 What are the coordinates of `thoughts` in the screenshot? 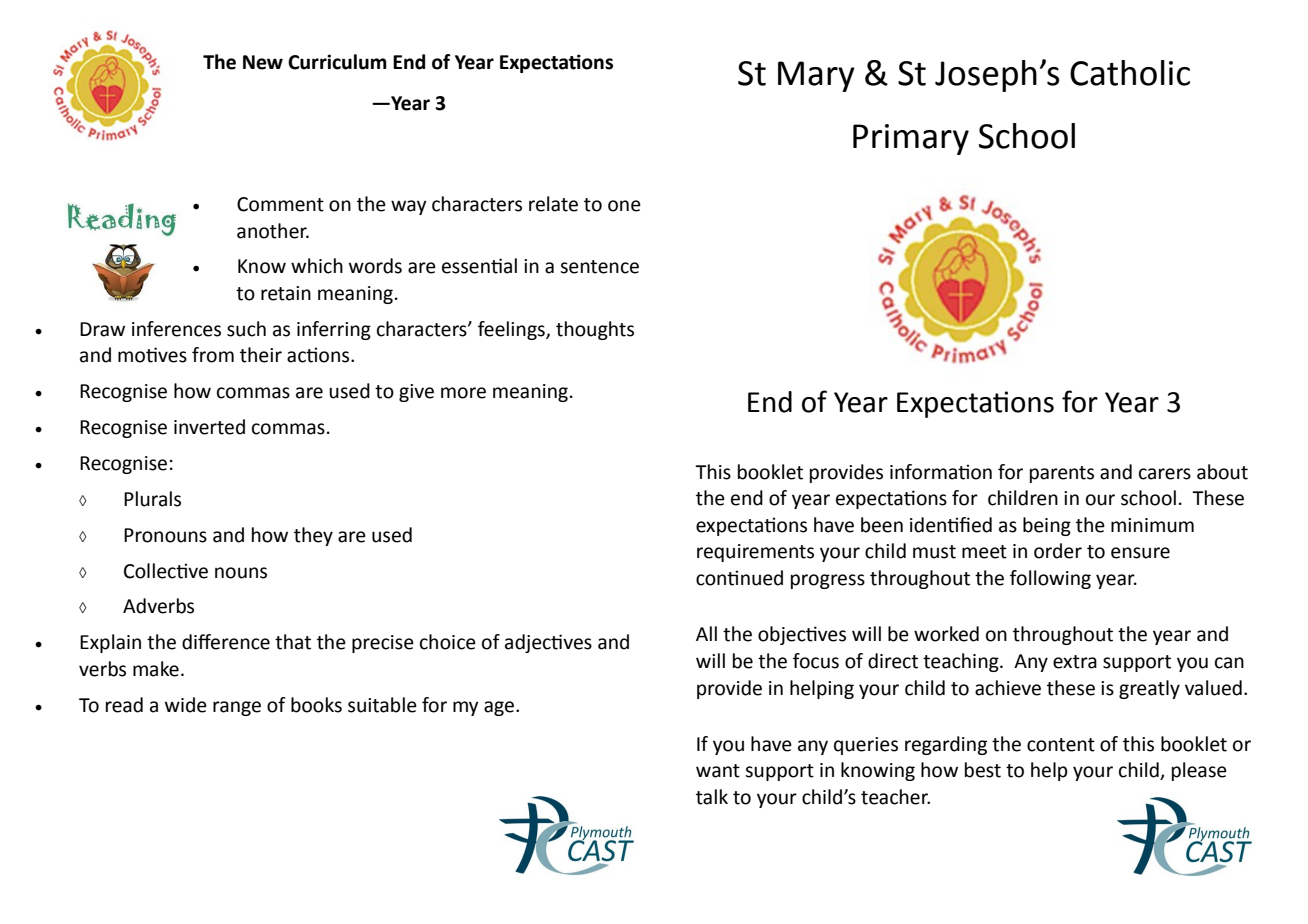 It's located at (595, 330).
